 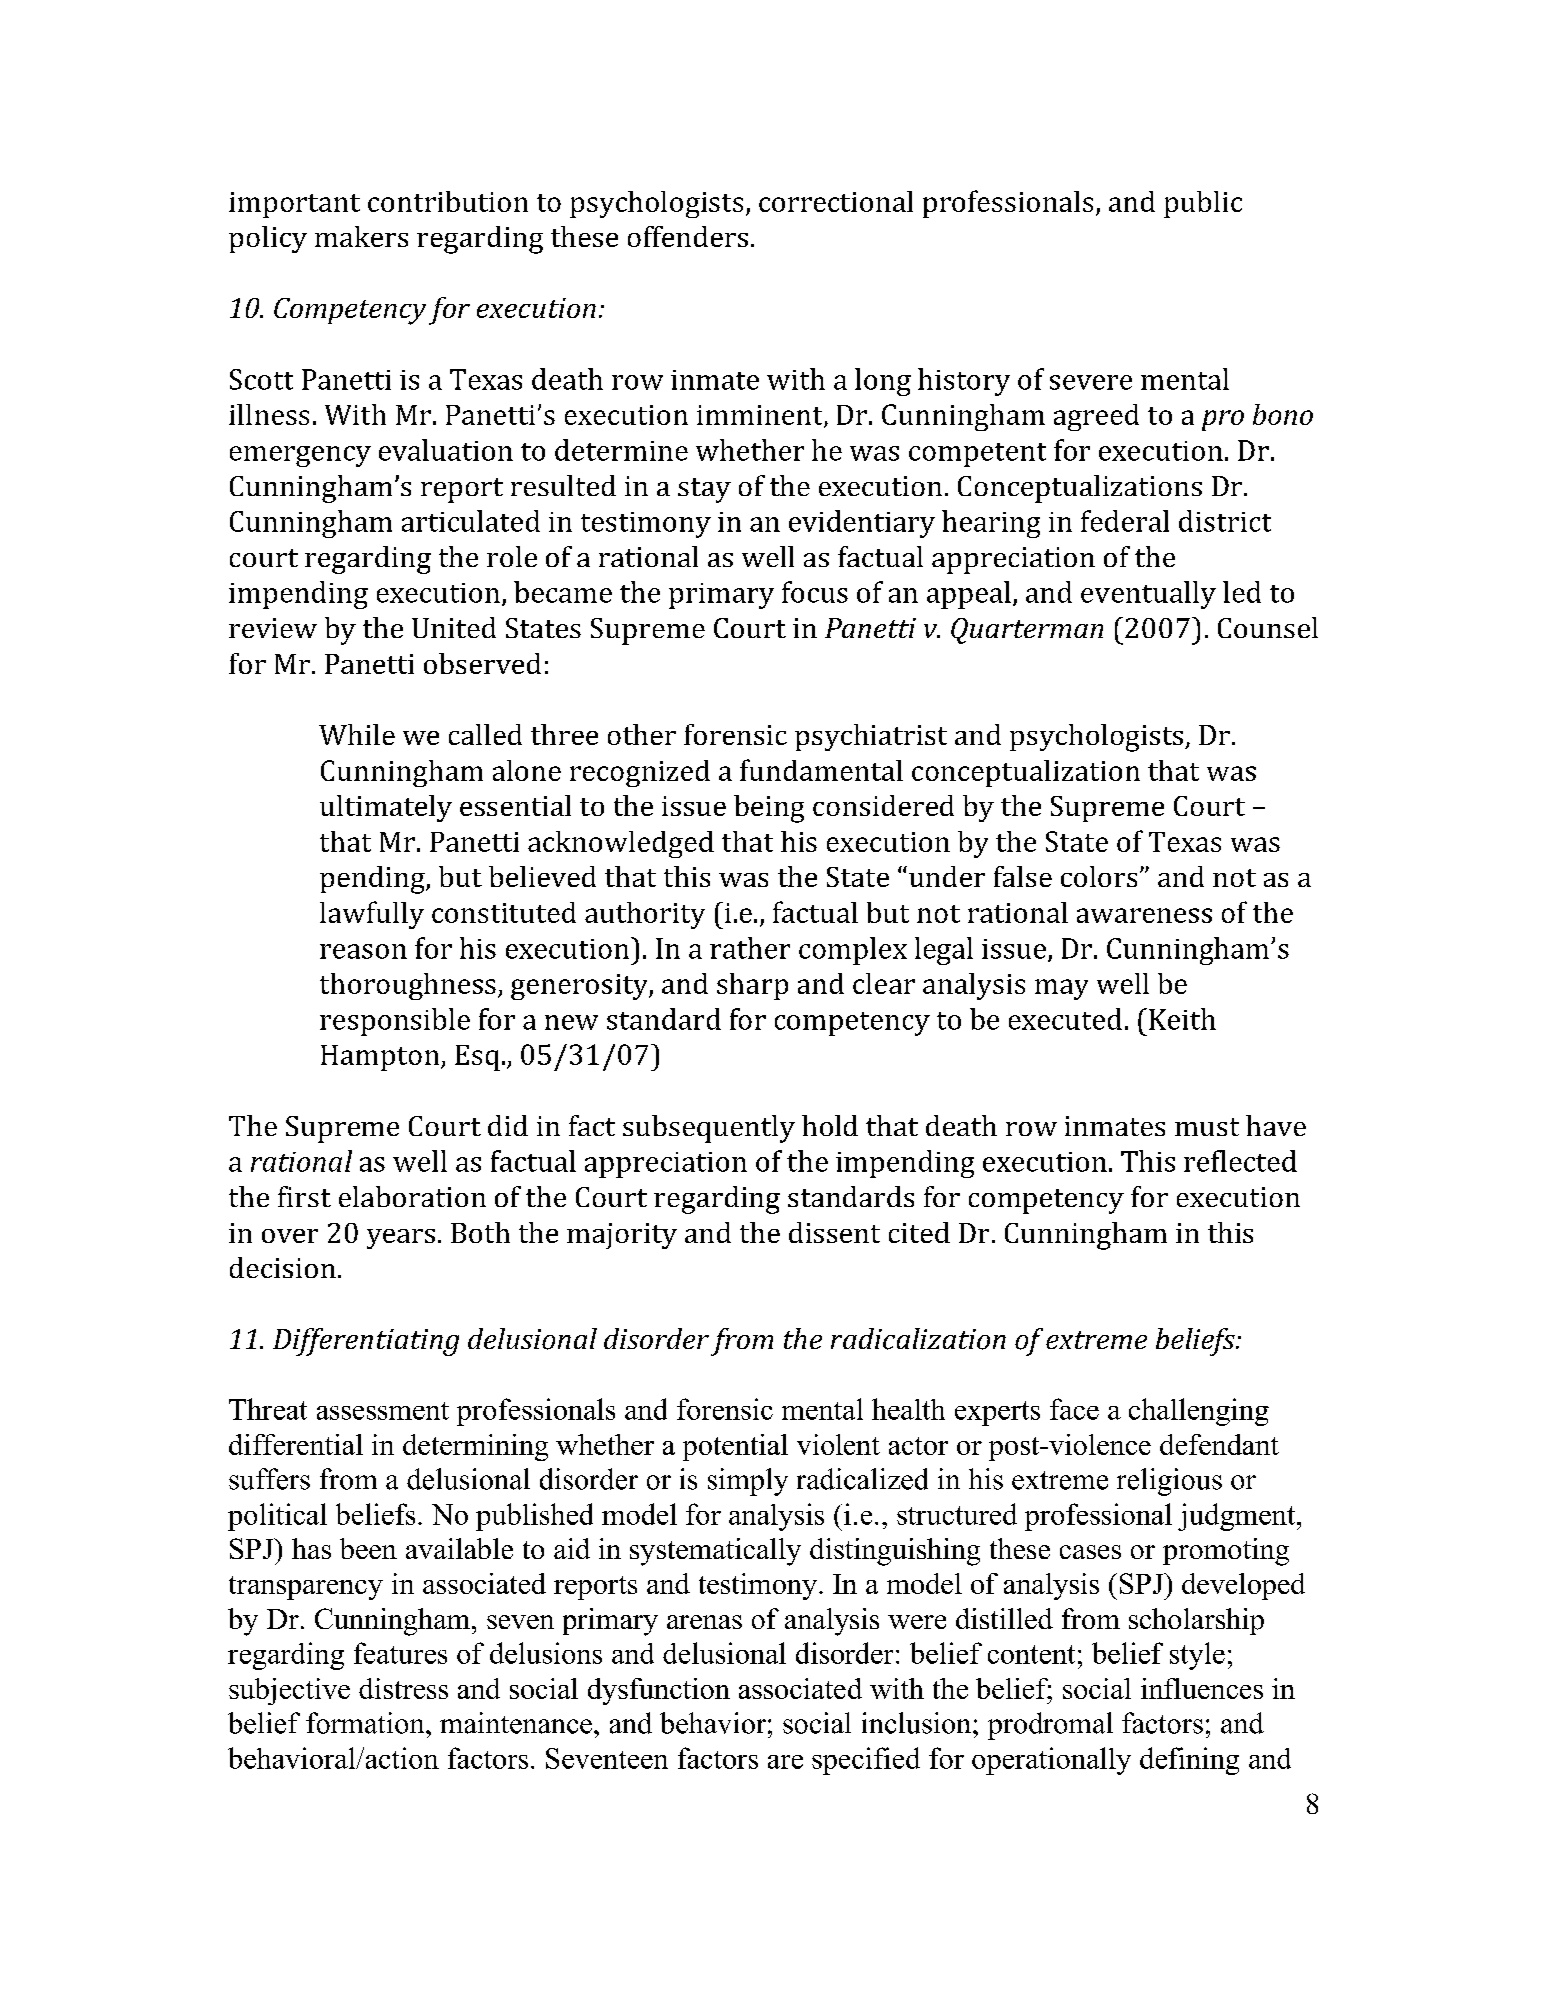 What do you see at coordinates (366, 1723) in the screenshot?
I see `formation` at bounding box center [366, 1723].
